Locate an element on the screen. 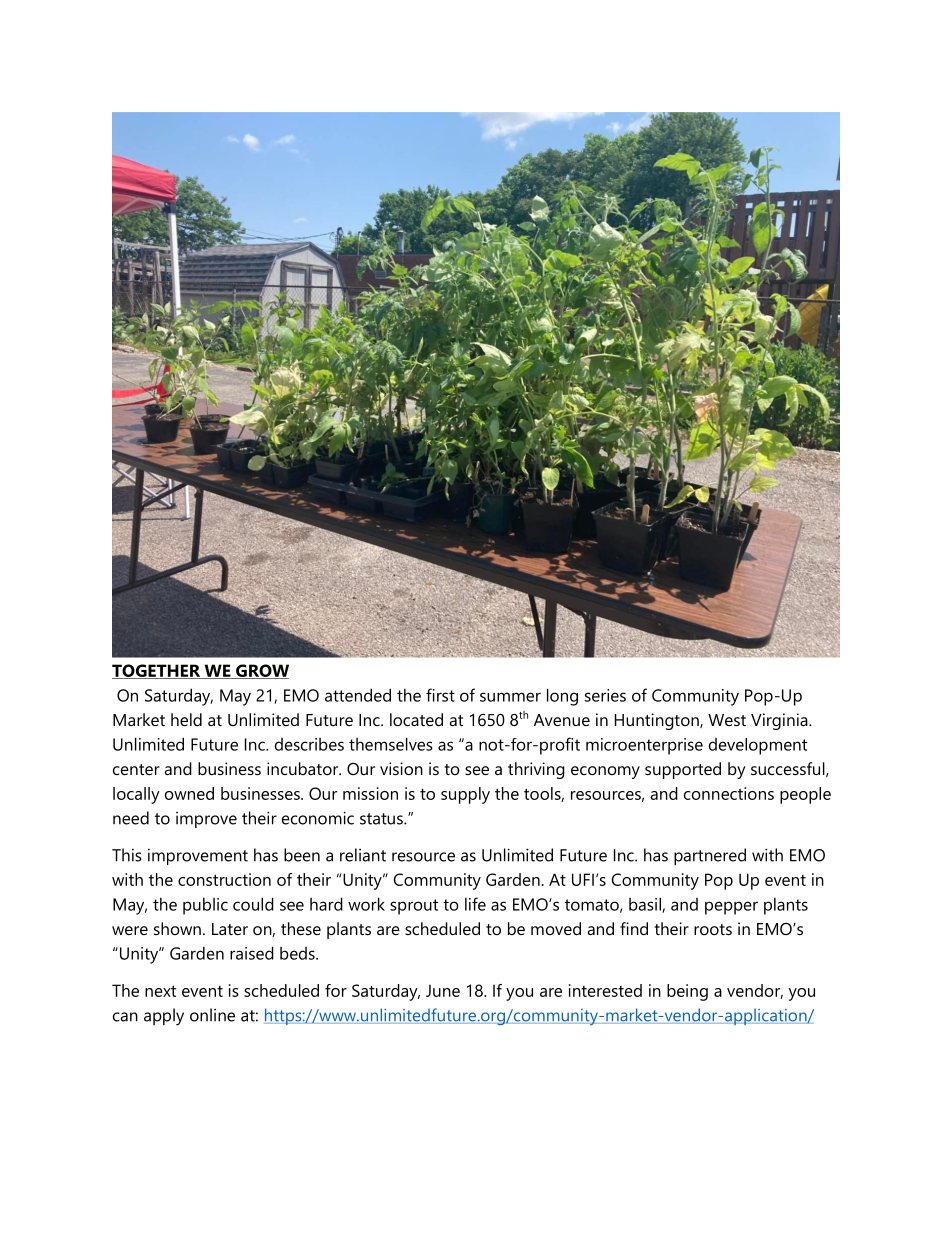  series is located at coordinates (605, 695).
